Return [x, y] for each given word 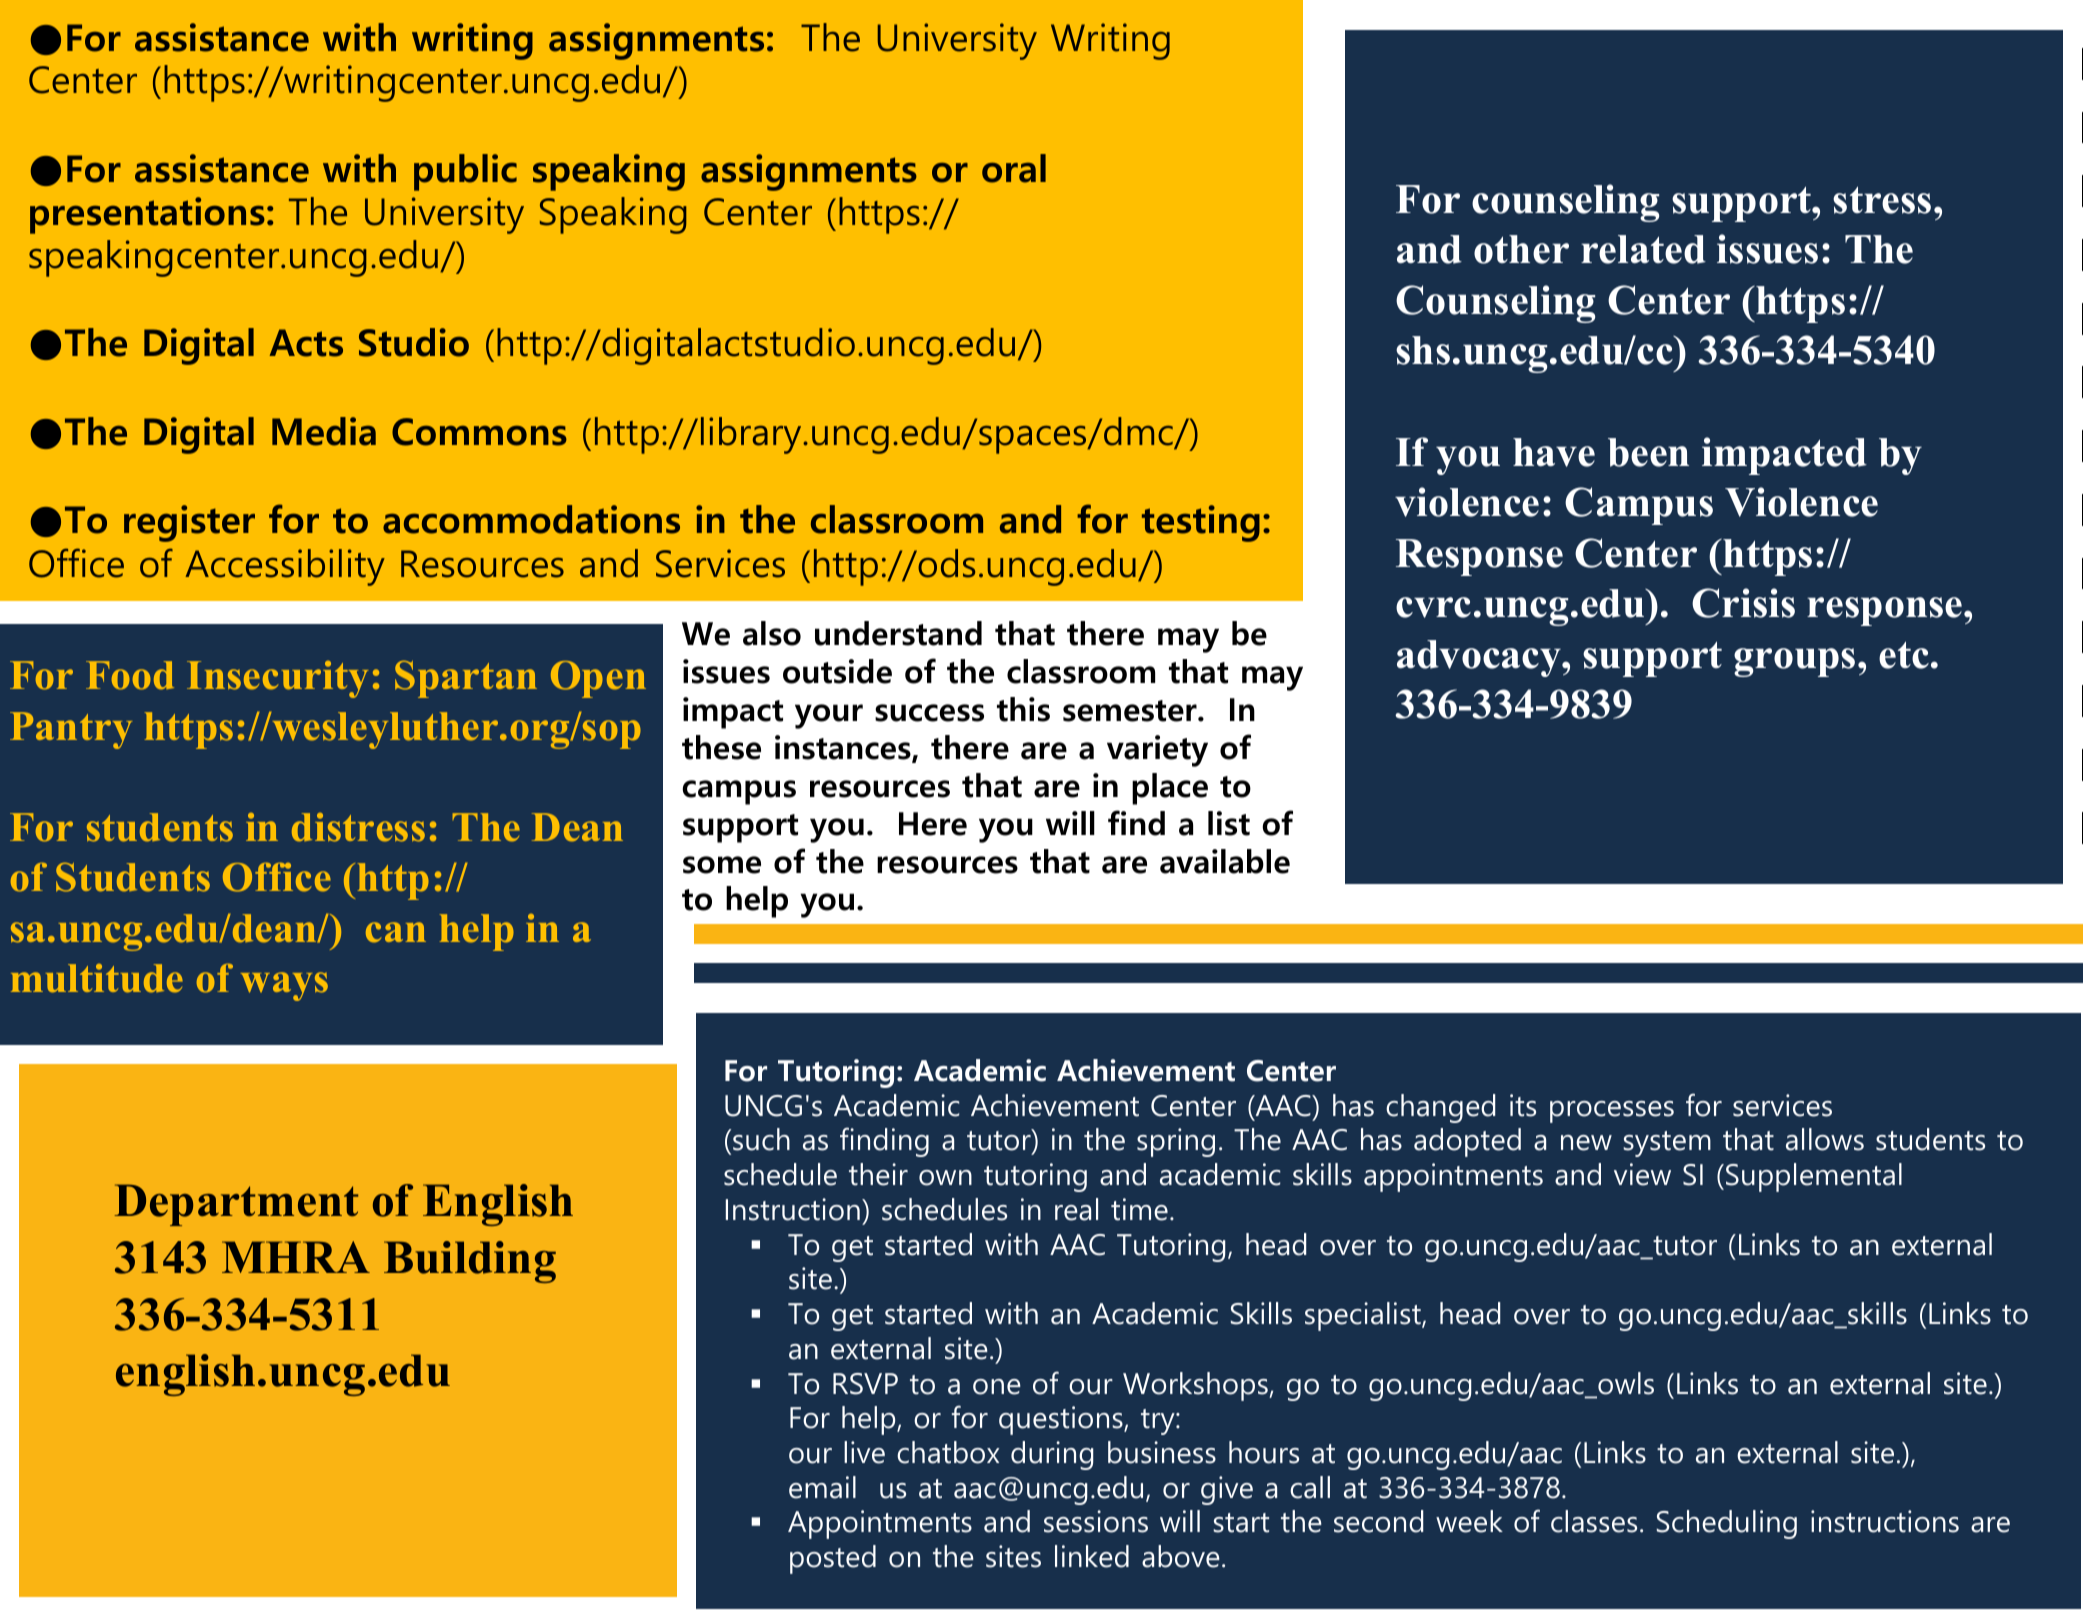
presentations [147, 215]
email [822, 1487]
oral [1014, 168]
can [396, 932]
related [1643, 249]
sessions [1096, 1521]
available [1225, 861]
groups [1794, 662]
